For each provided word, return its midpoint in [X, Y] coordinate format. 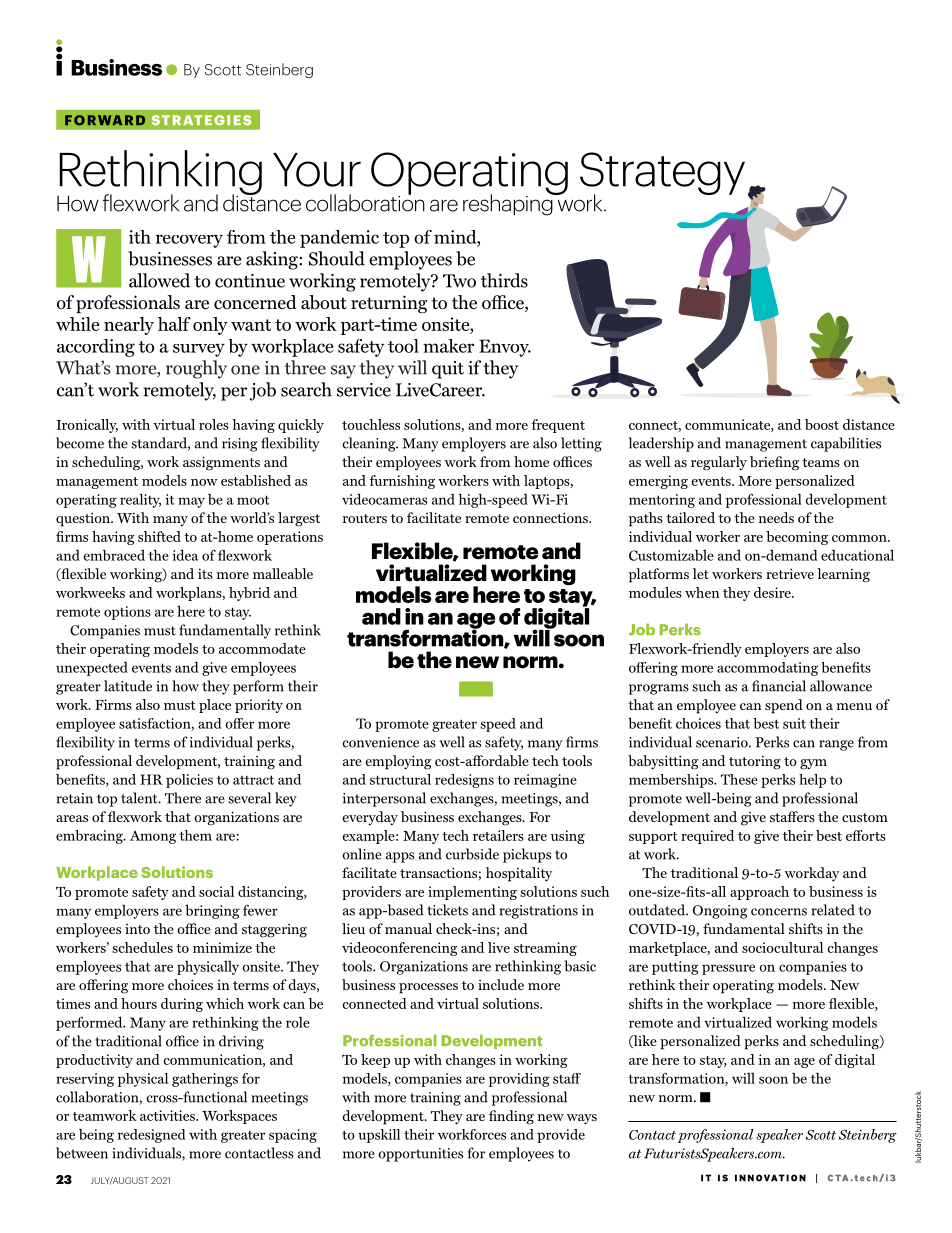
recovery [189, 241]
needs [776, 517]
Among [153, 837]
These [739, 779]
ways [582, 1119]
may [191, 502]
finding [511, 1117]
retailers [498, 835]
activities [168, 1115]
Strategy [662, 175]
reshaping [509, 204]
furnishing [402, 482]
